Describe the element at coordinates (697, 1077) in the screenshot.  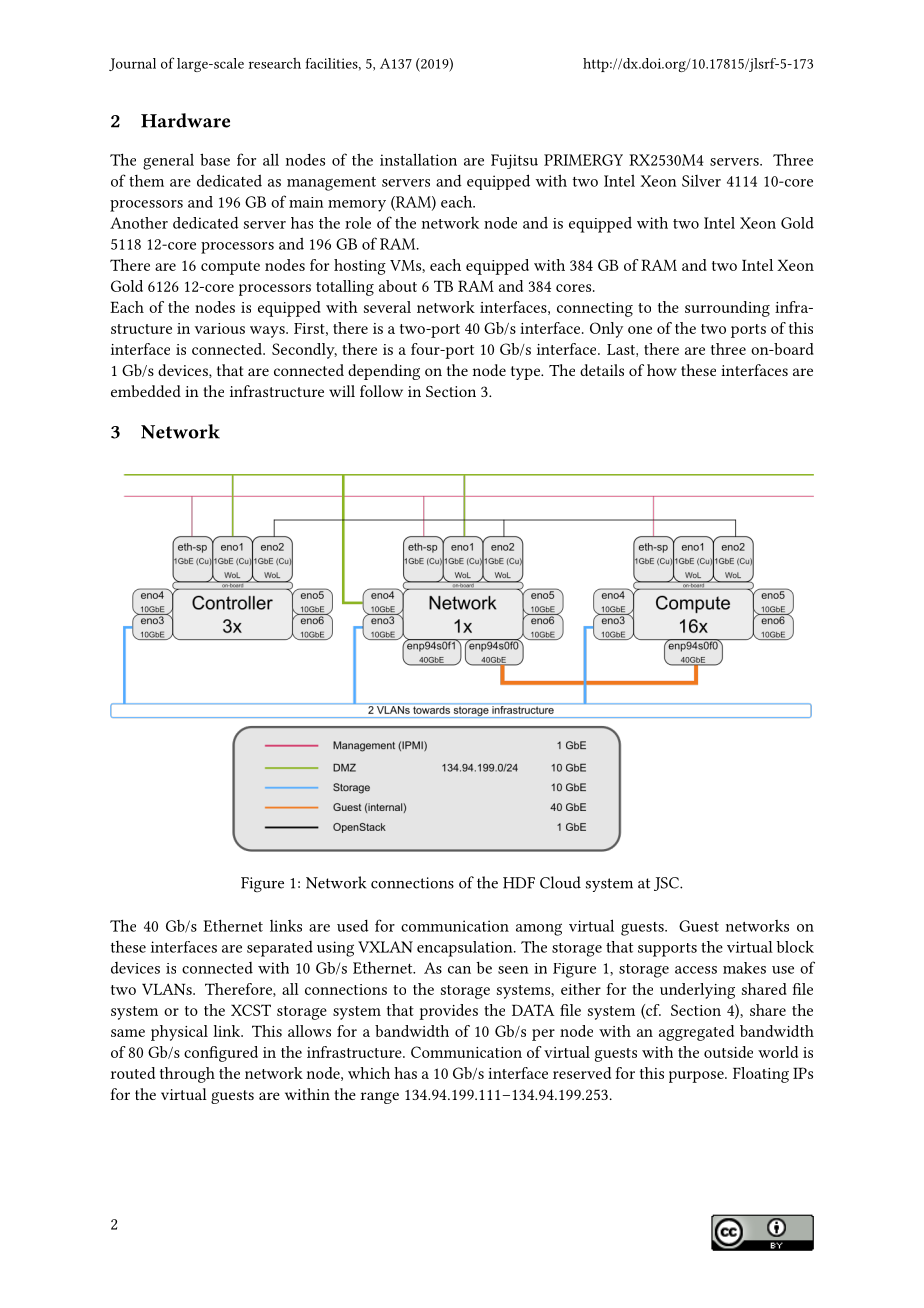
I see `purpose` at that location.
